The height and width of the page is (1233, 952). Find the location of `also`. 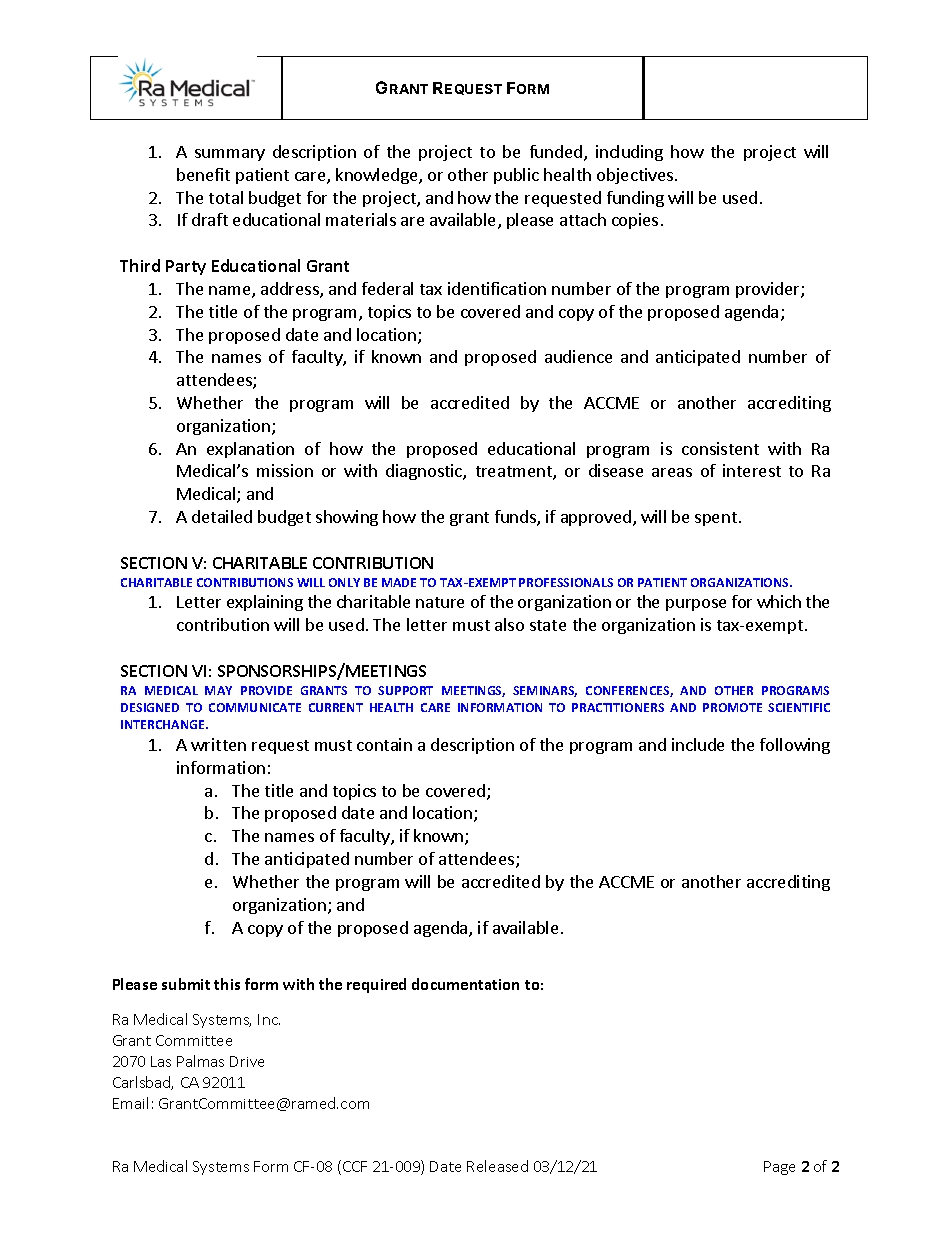

also is located at coordinates (509, 624).
